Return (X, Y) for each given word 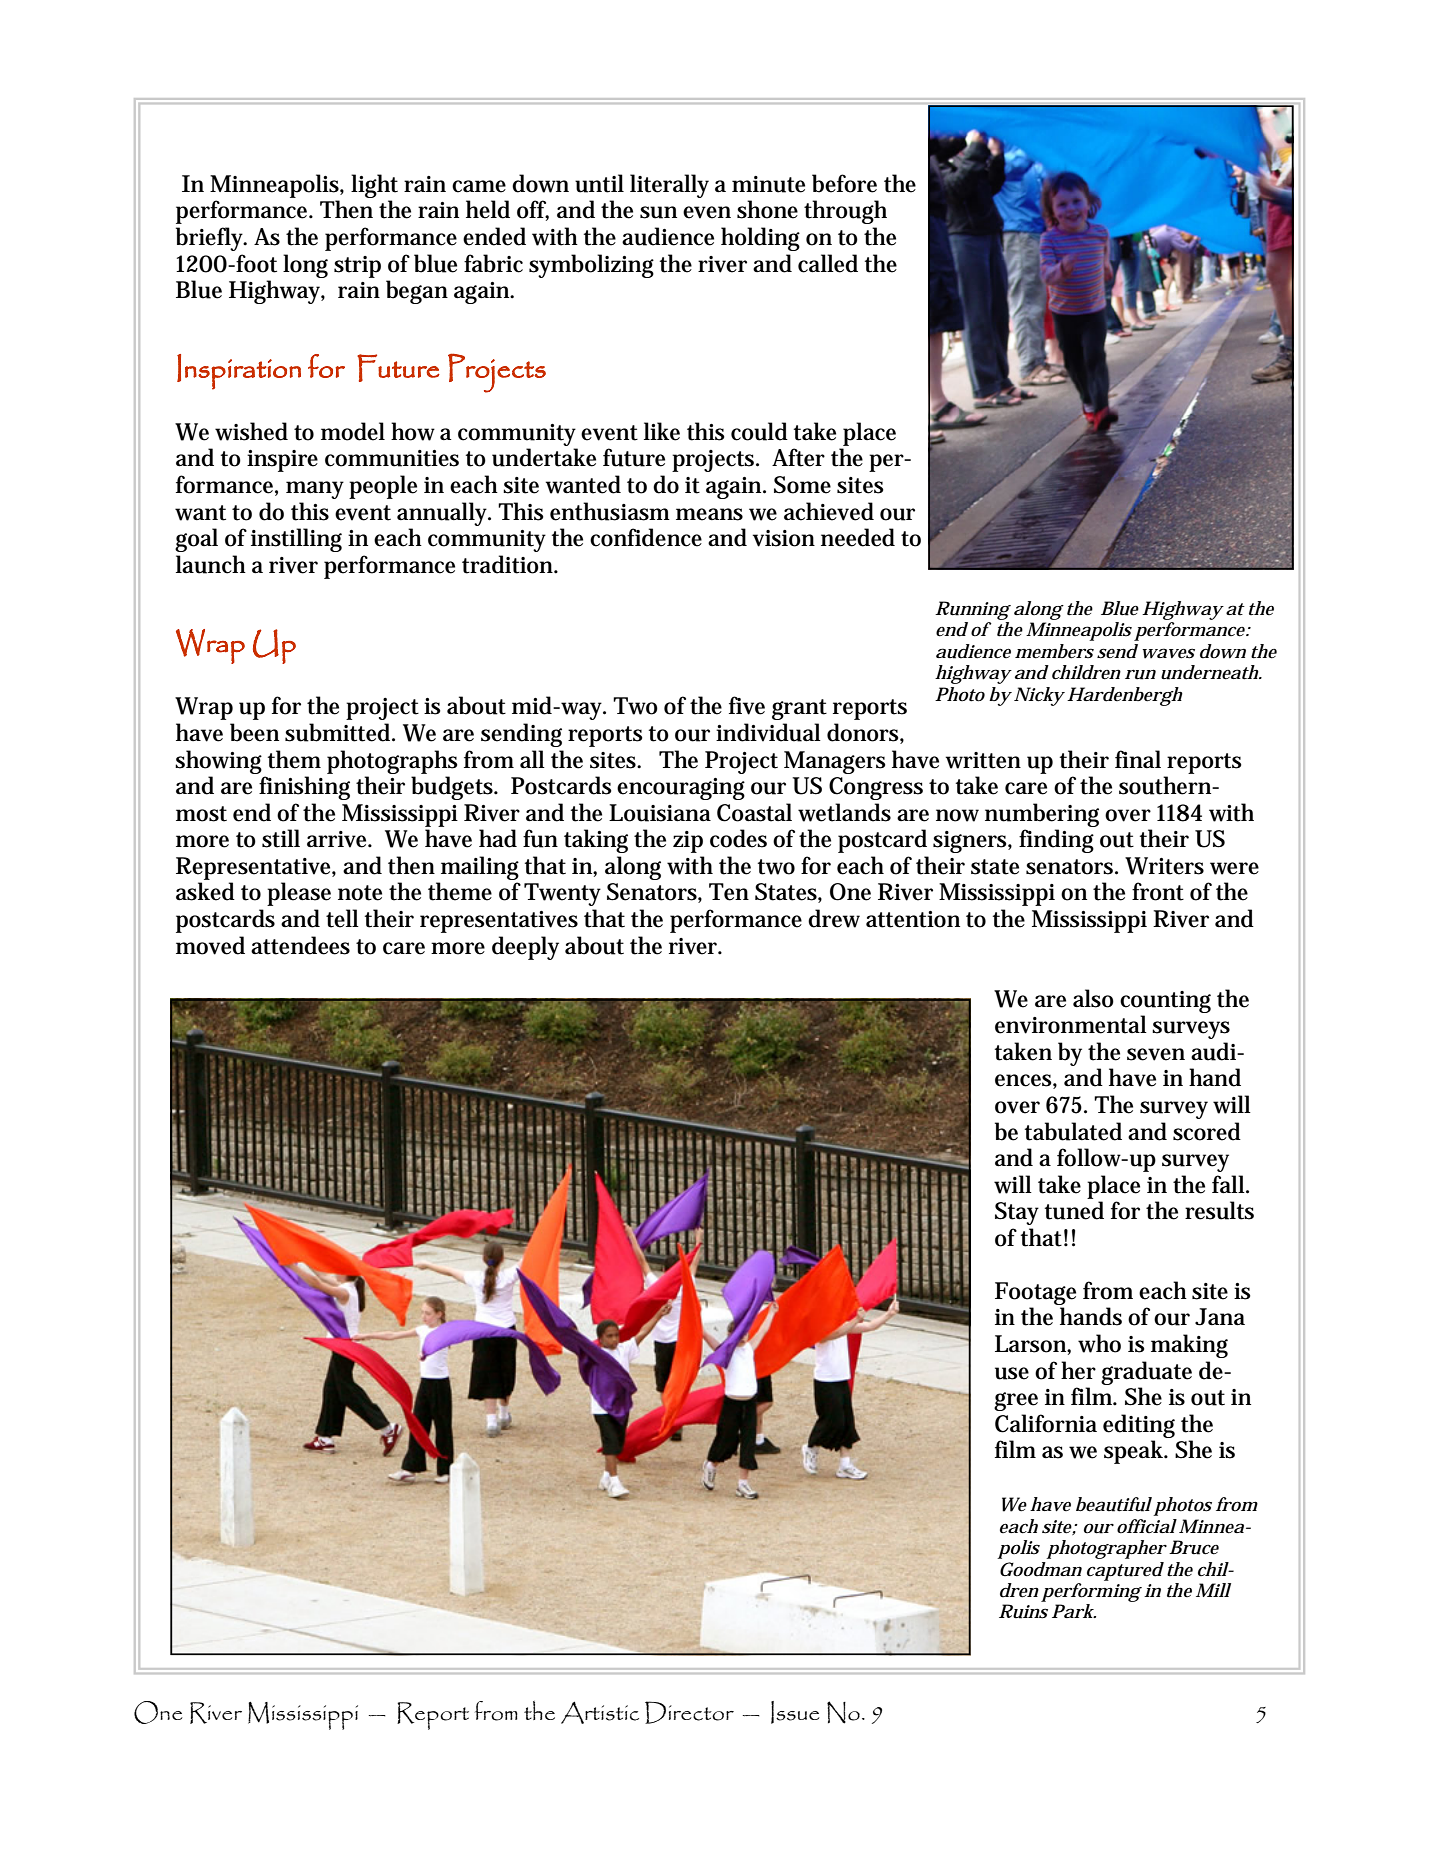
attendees (300, 945)
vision (784, 538)
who (1099, 1343)
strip (357, 267)
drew (834, 918)
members (1054, 651)
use (1012, 1373)
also (1093, 998)
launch (211, 564)
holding (760, 239)
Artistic (600, 1712)
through (845, 212)
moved (210, 945)
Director (689, 1712)
